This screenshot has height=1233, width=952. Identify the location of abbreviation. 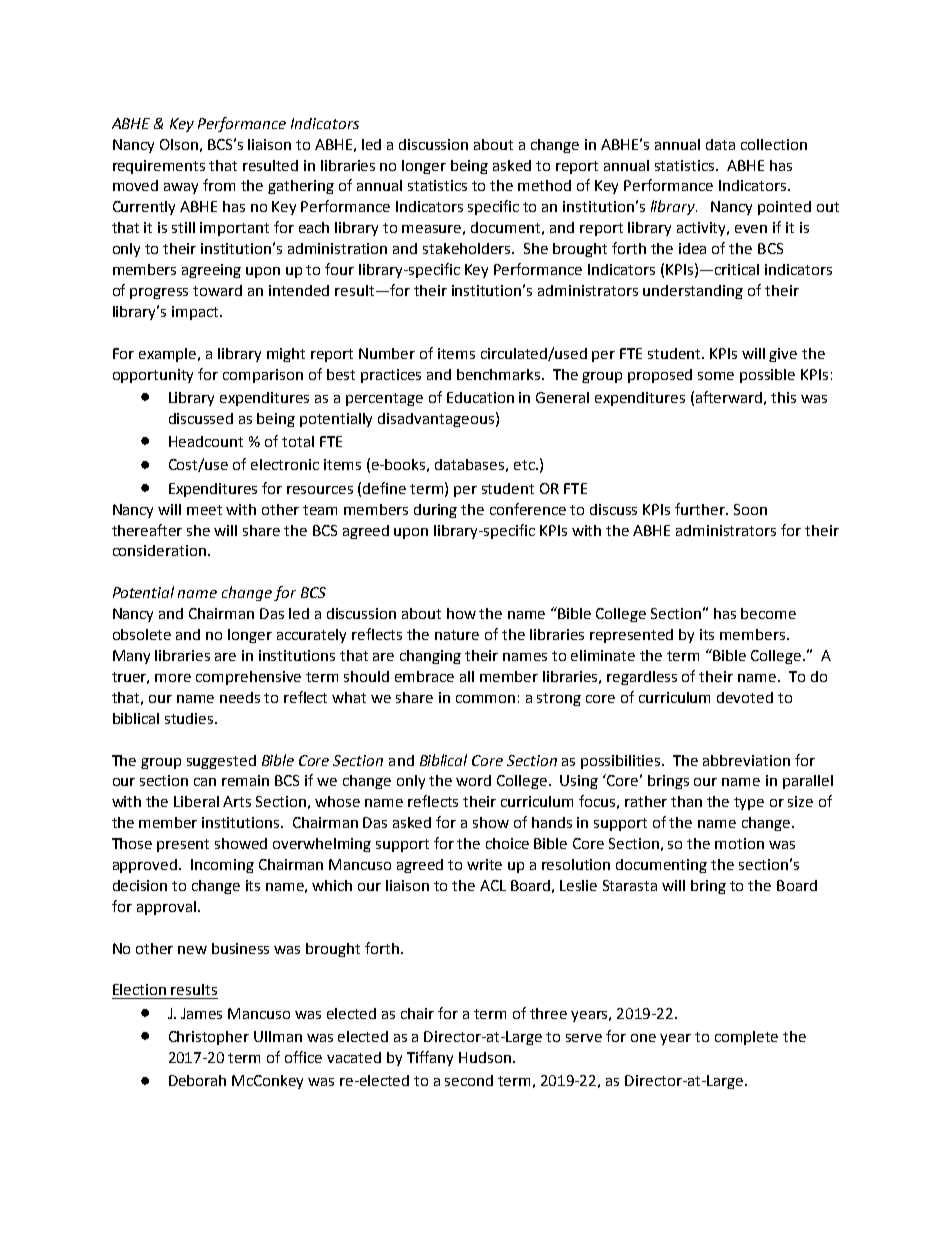
(746, 760).
